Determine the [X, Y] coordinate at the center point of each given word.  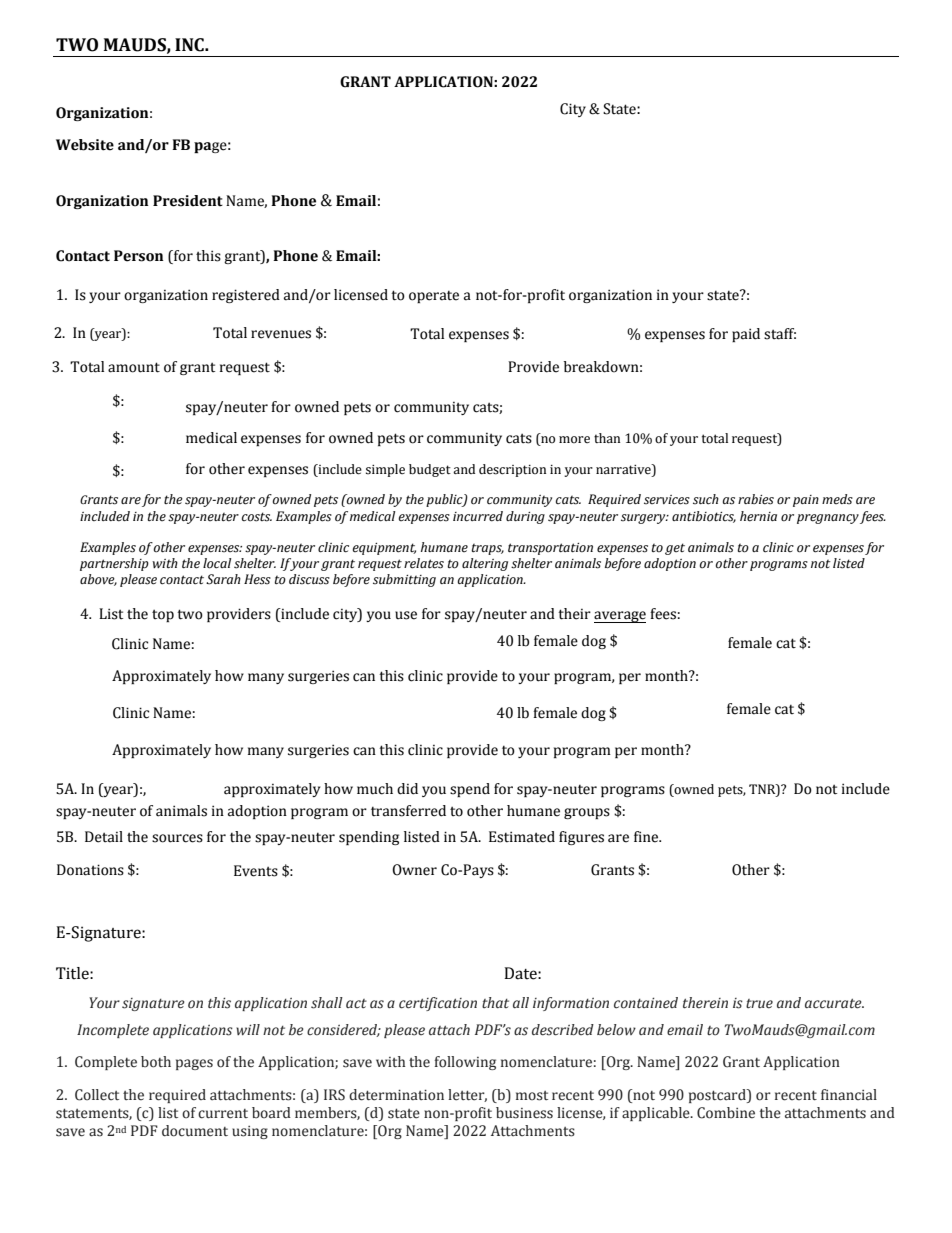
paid [746, 335]
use [406, 615]
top [163, 615]
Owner [414, 870]
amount [134, 367]
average [620, 617]
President [188, 201]
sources [177, 838]
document [195, 1131]
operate [434, 296]
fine [647, 837]
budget [430, 470]
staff [780, 334]
